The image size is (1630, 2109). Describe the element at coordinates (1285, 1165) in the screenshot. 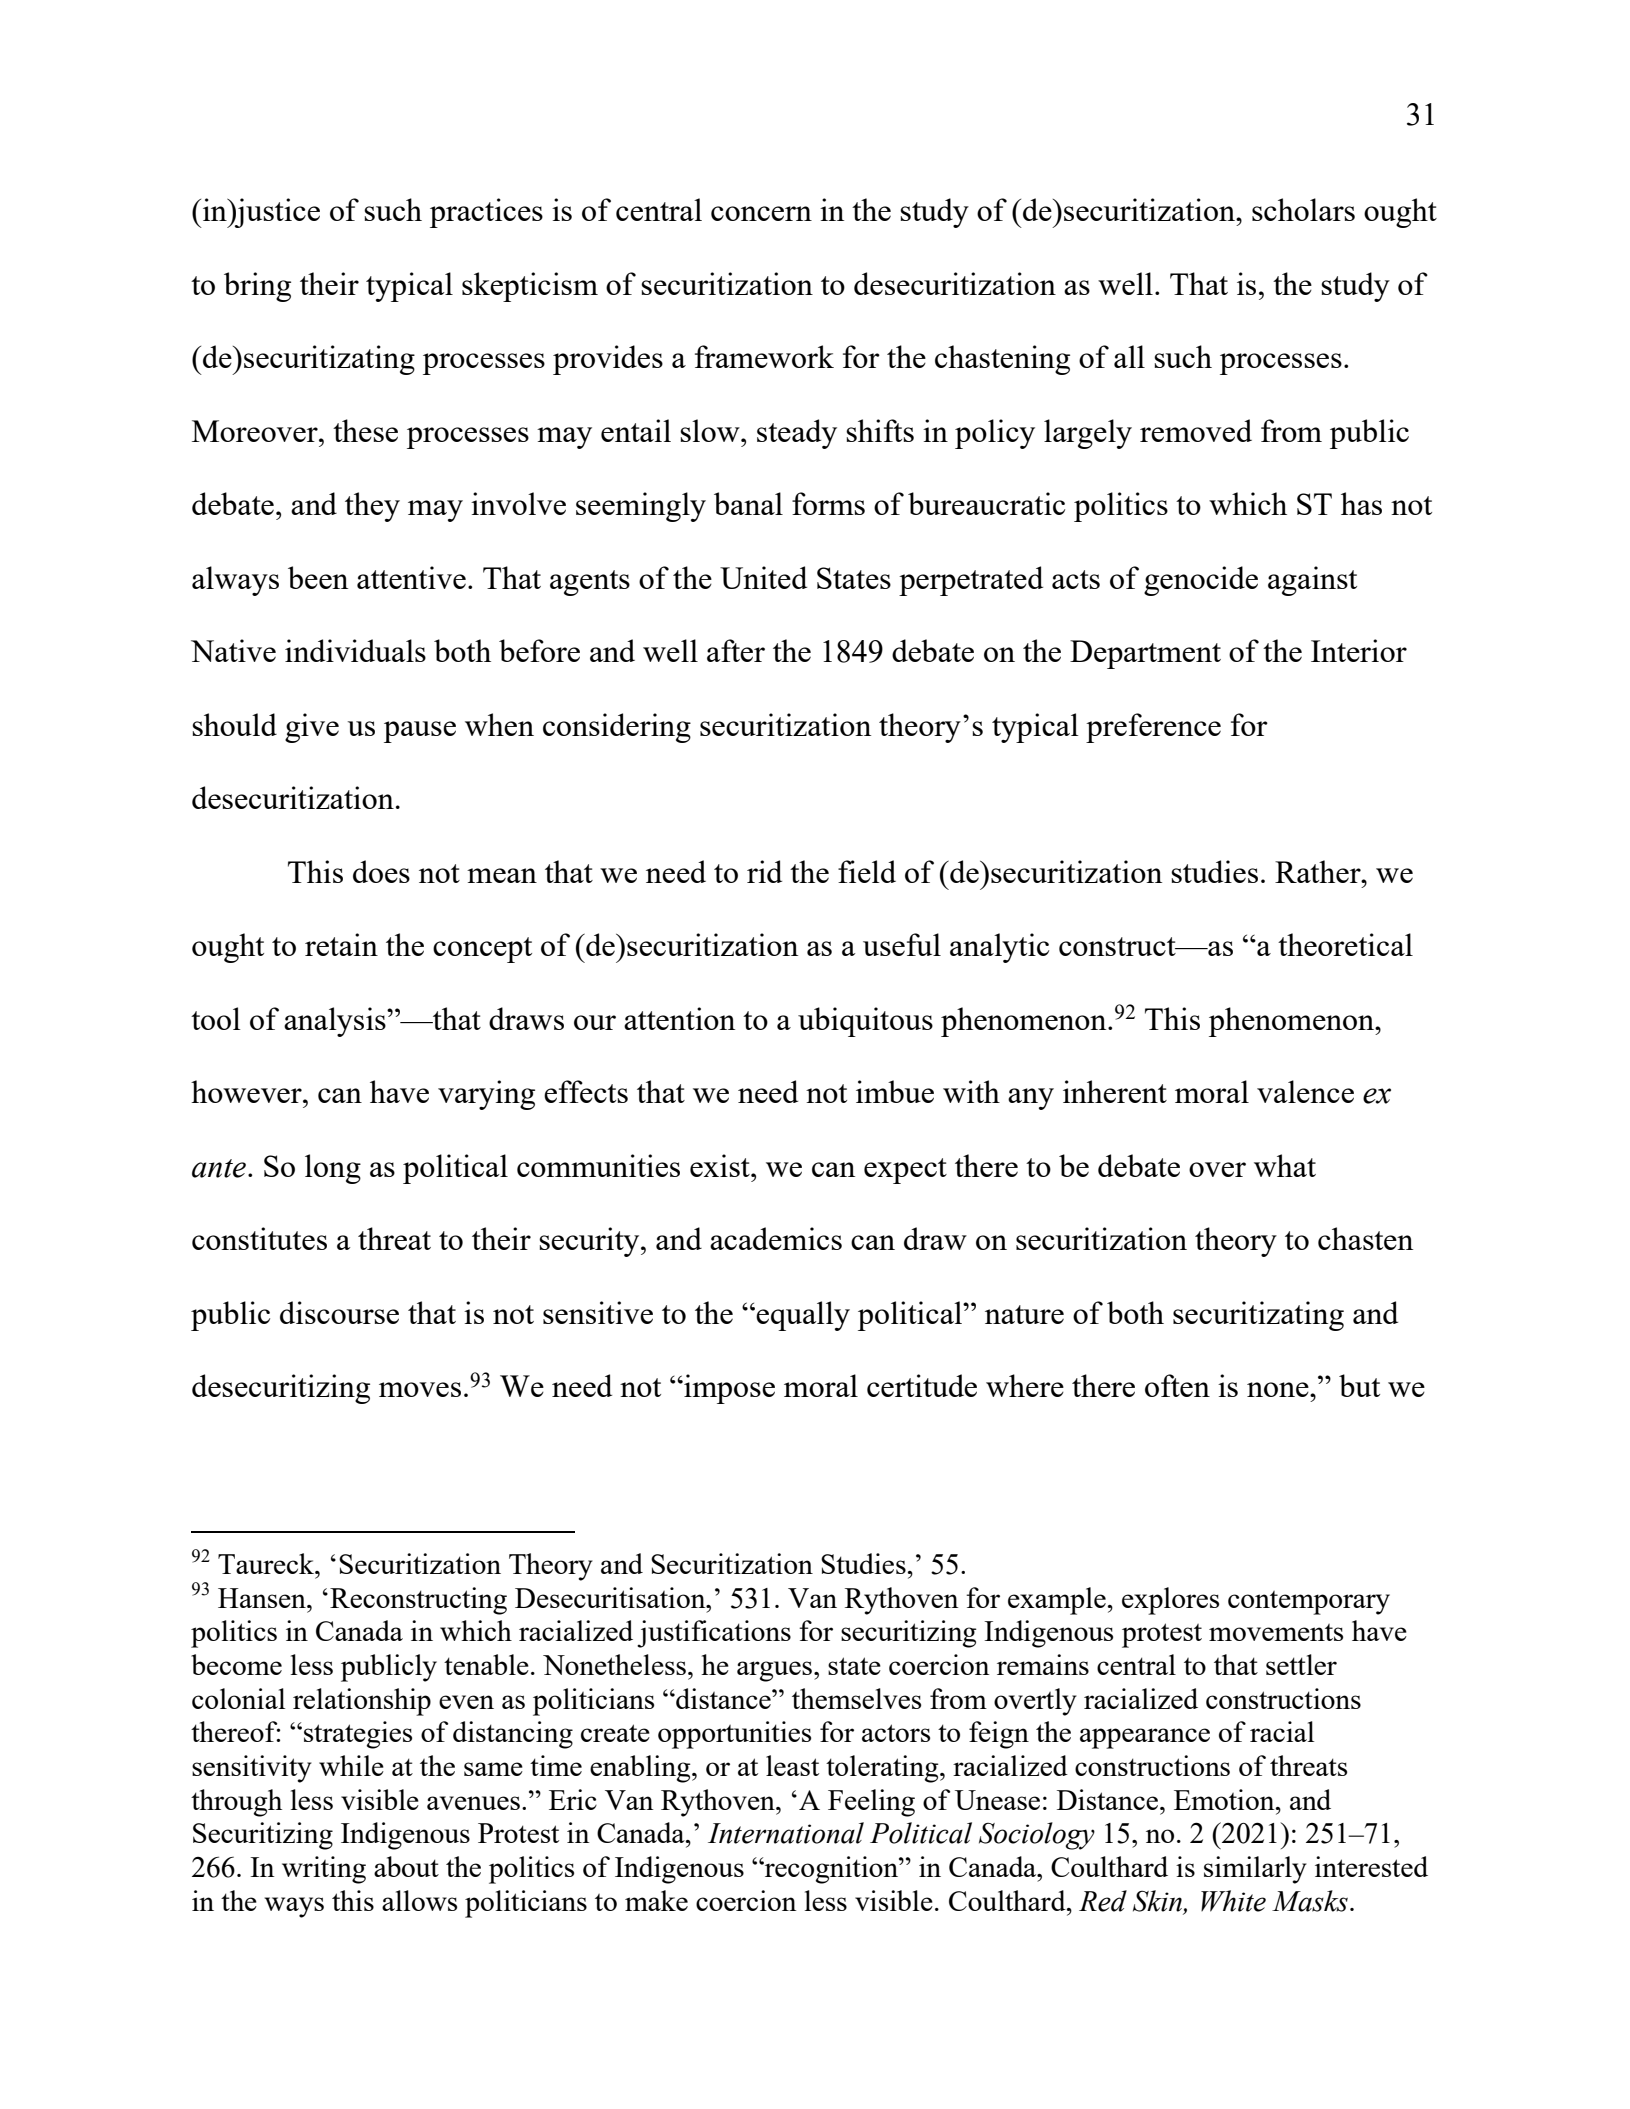

I see `what` at that location.
